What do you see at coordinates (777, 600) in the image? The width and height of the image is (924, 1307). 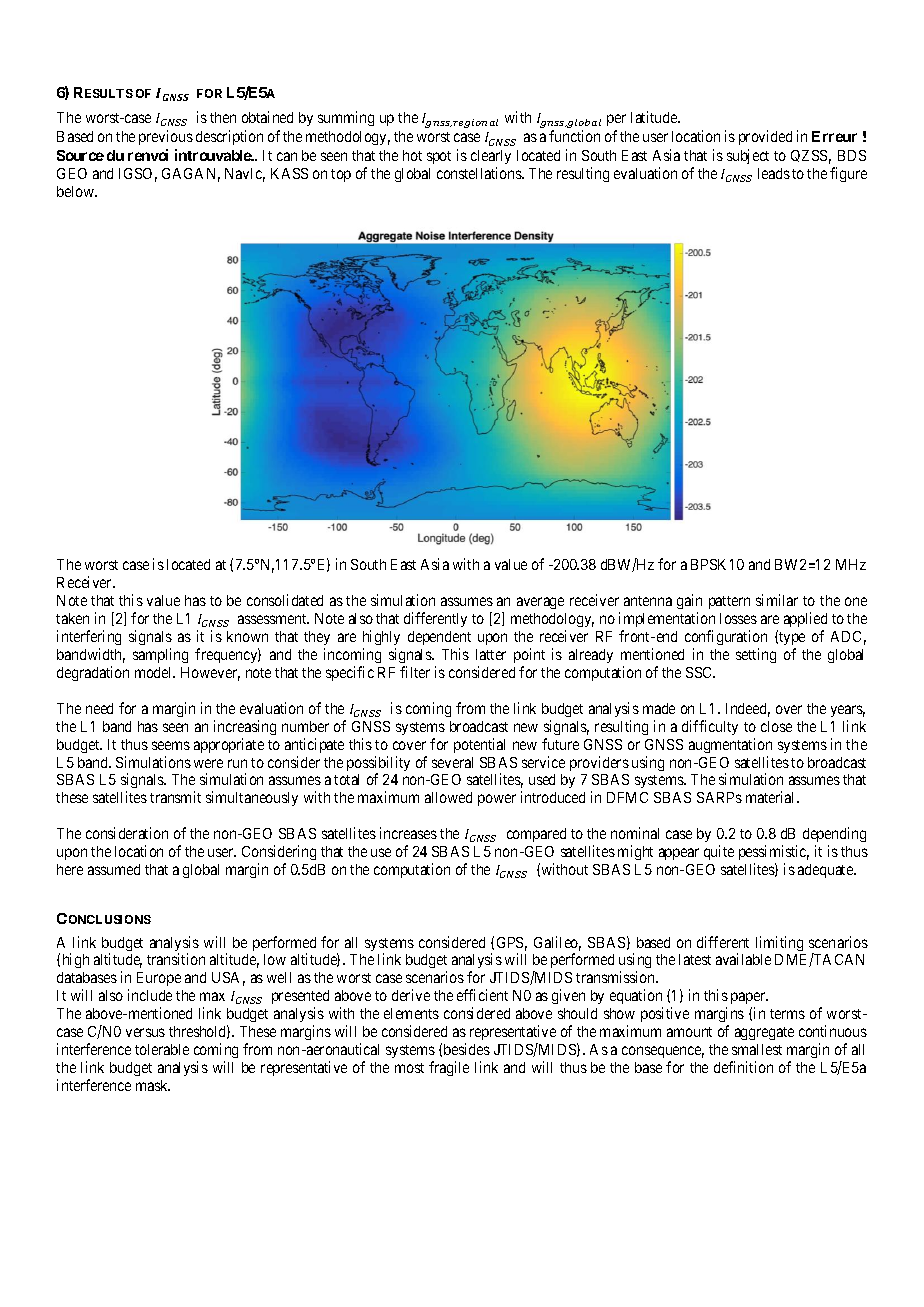 I see `similar` at bounding box center [777, 600].
